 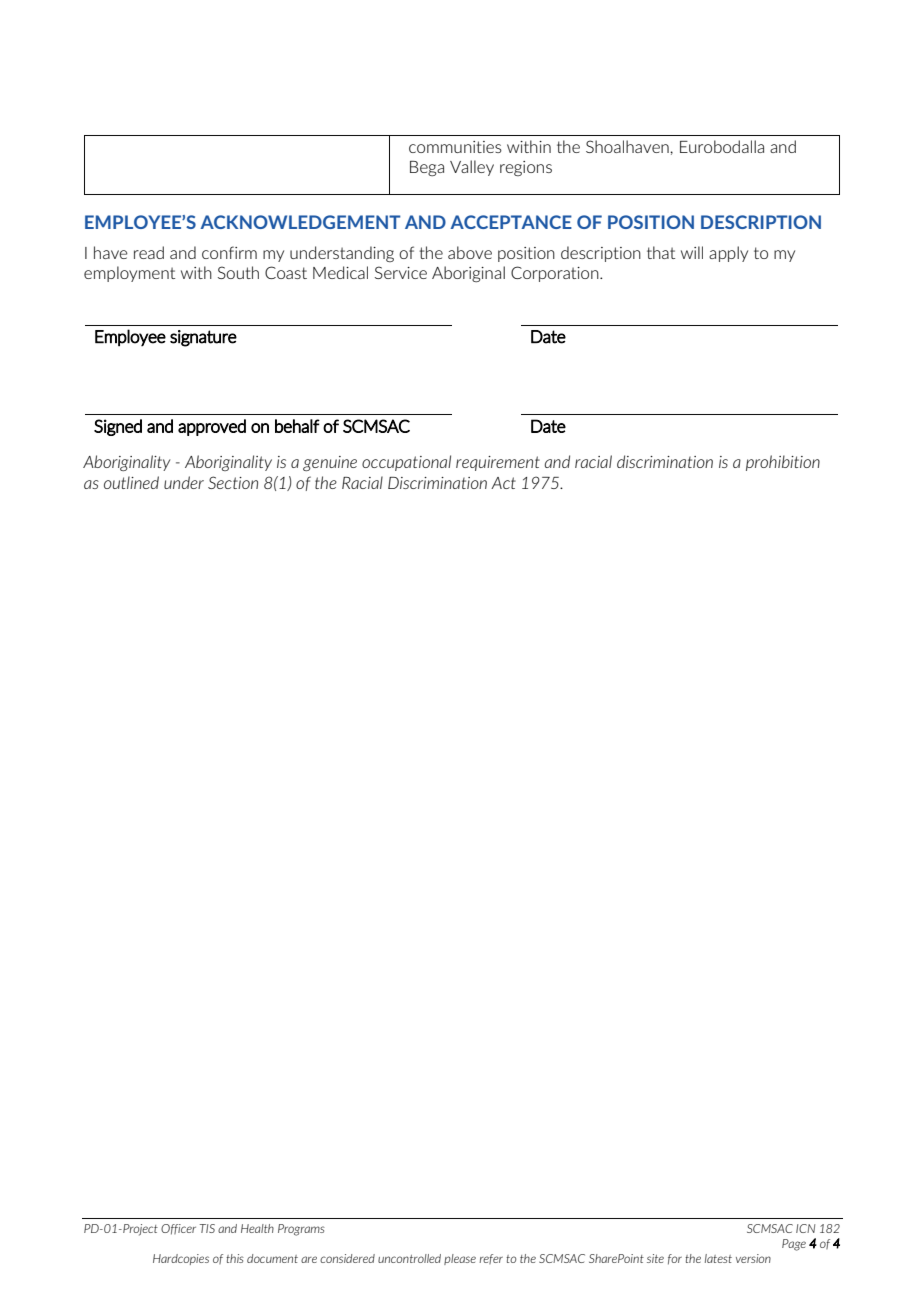 What do you see at coordinates (783, 463) in the screenshot?
I see `prohibition` at bounding box center [783, 463].
